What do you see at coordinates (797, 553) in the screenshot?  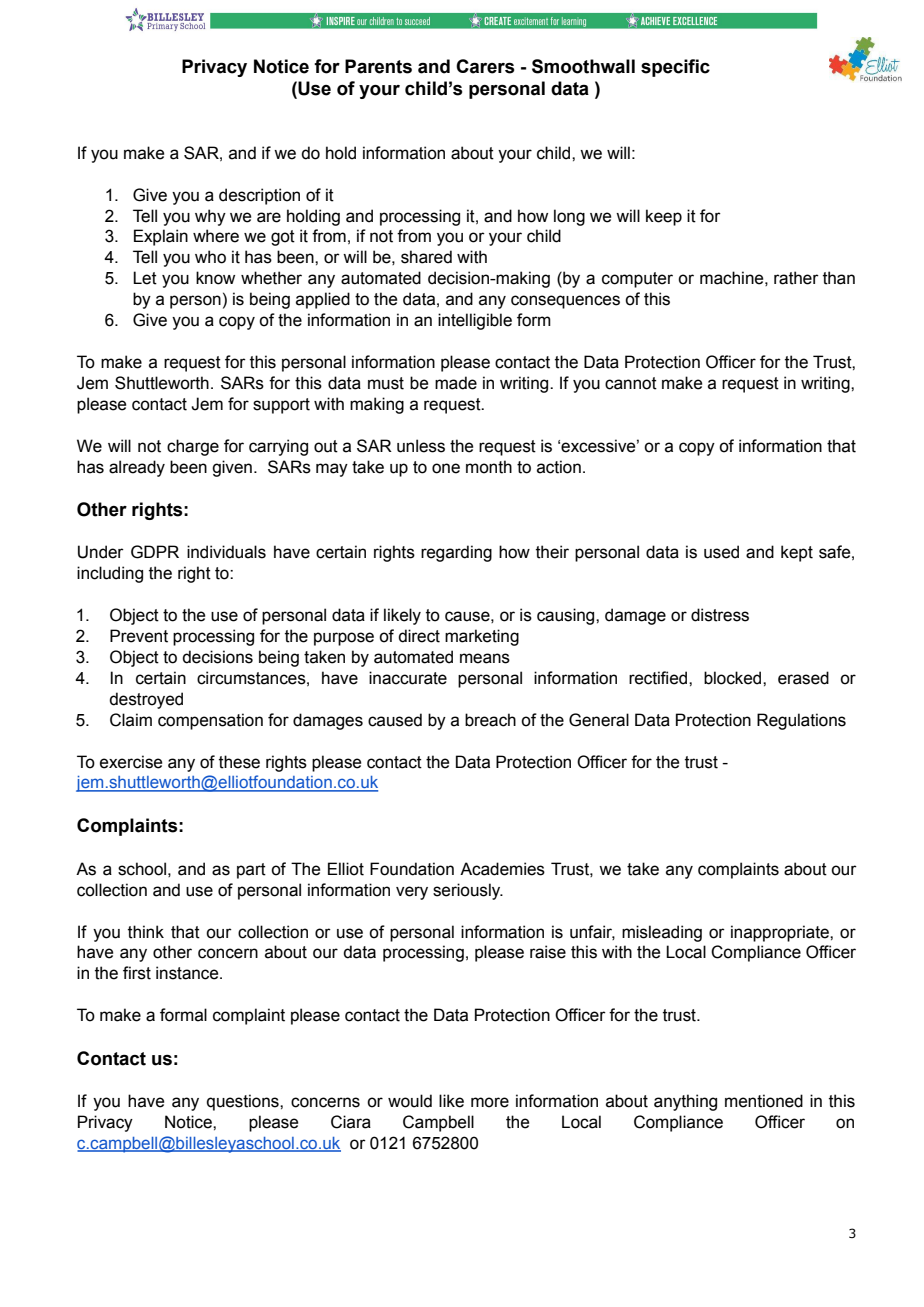 I see `kept` at bounding box center [797, 553].
